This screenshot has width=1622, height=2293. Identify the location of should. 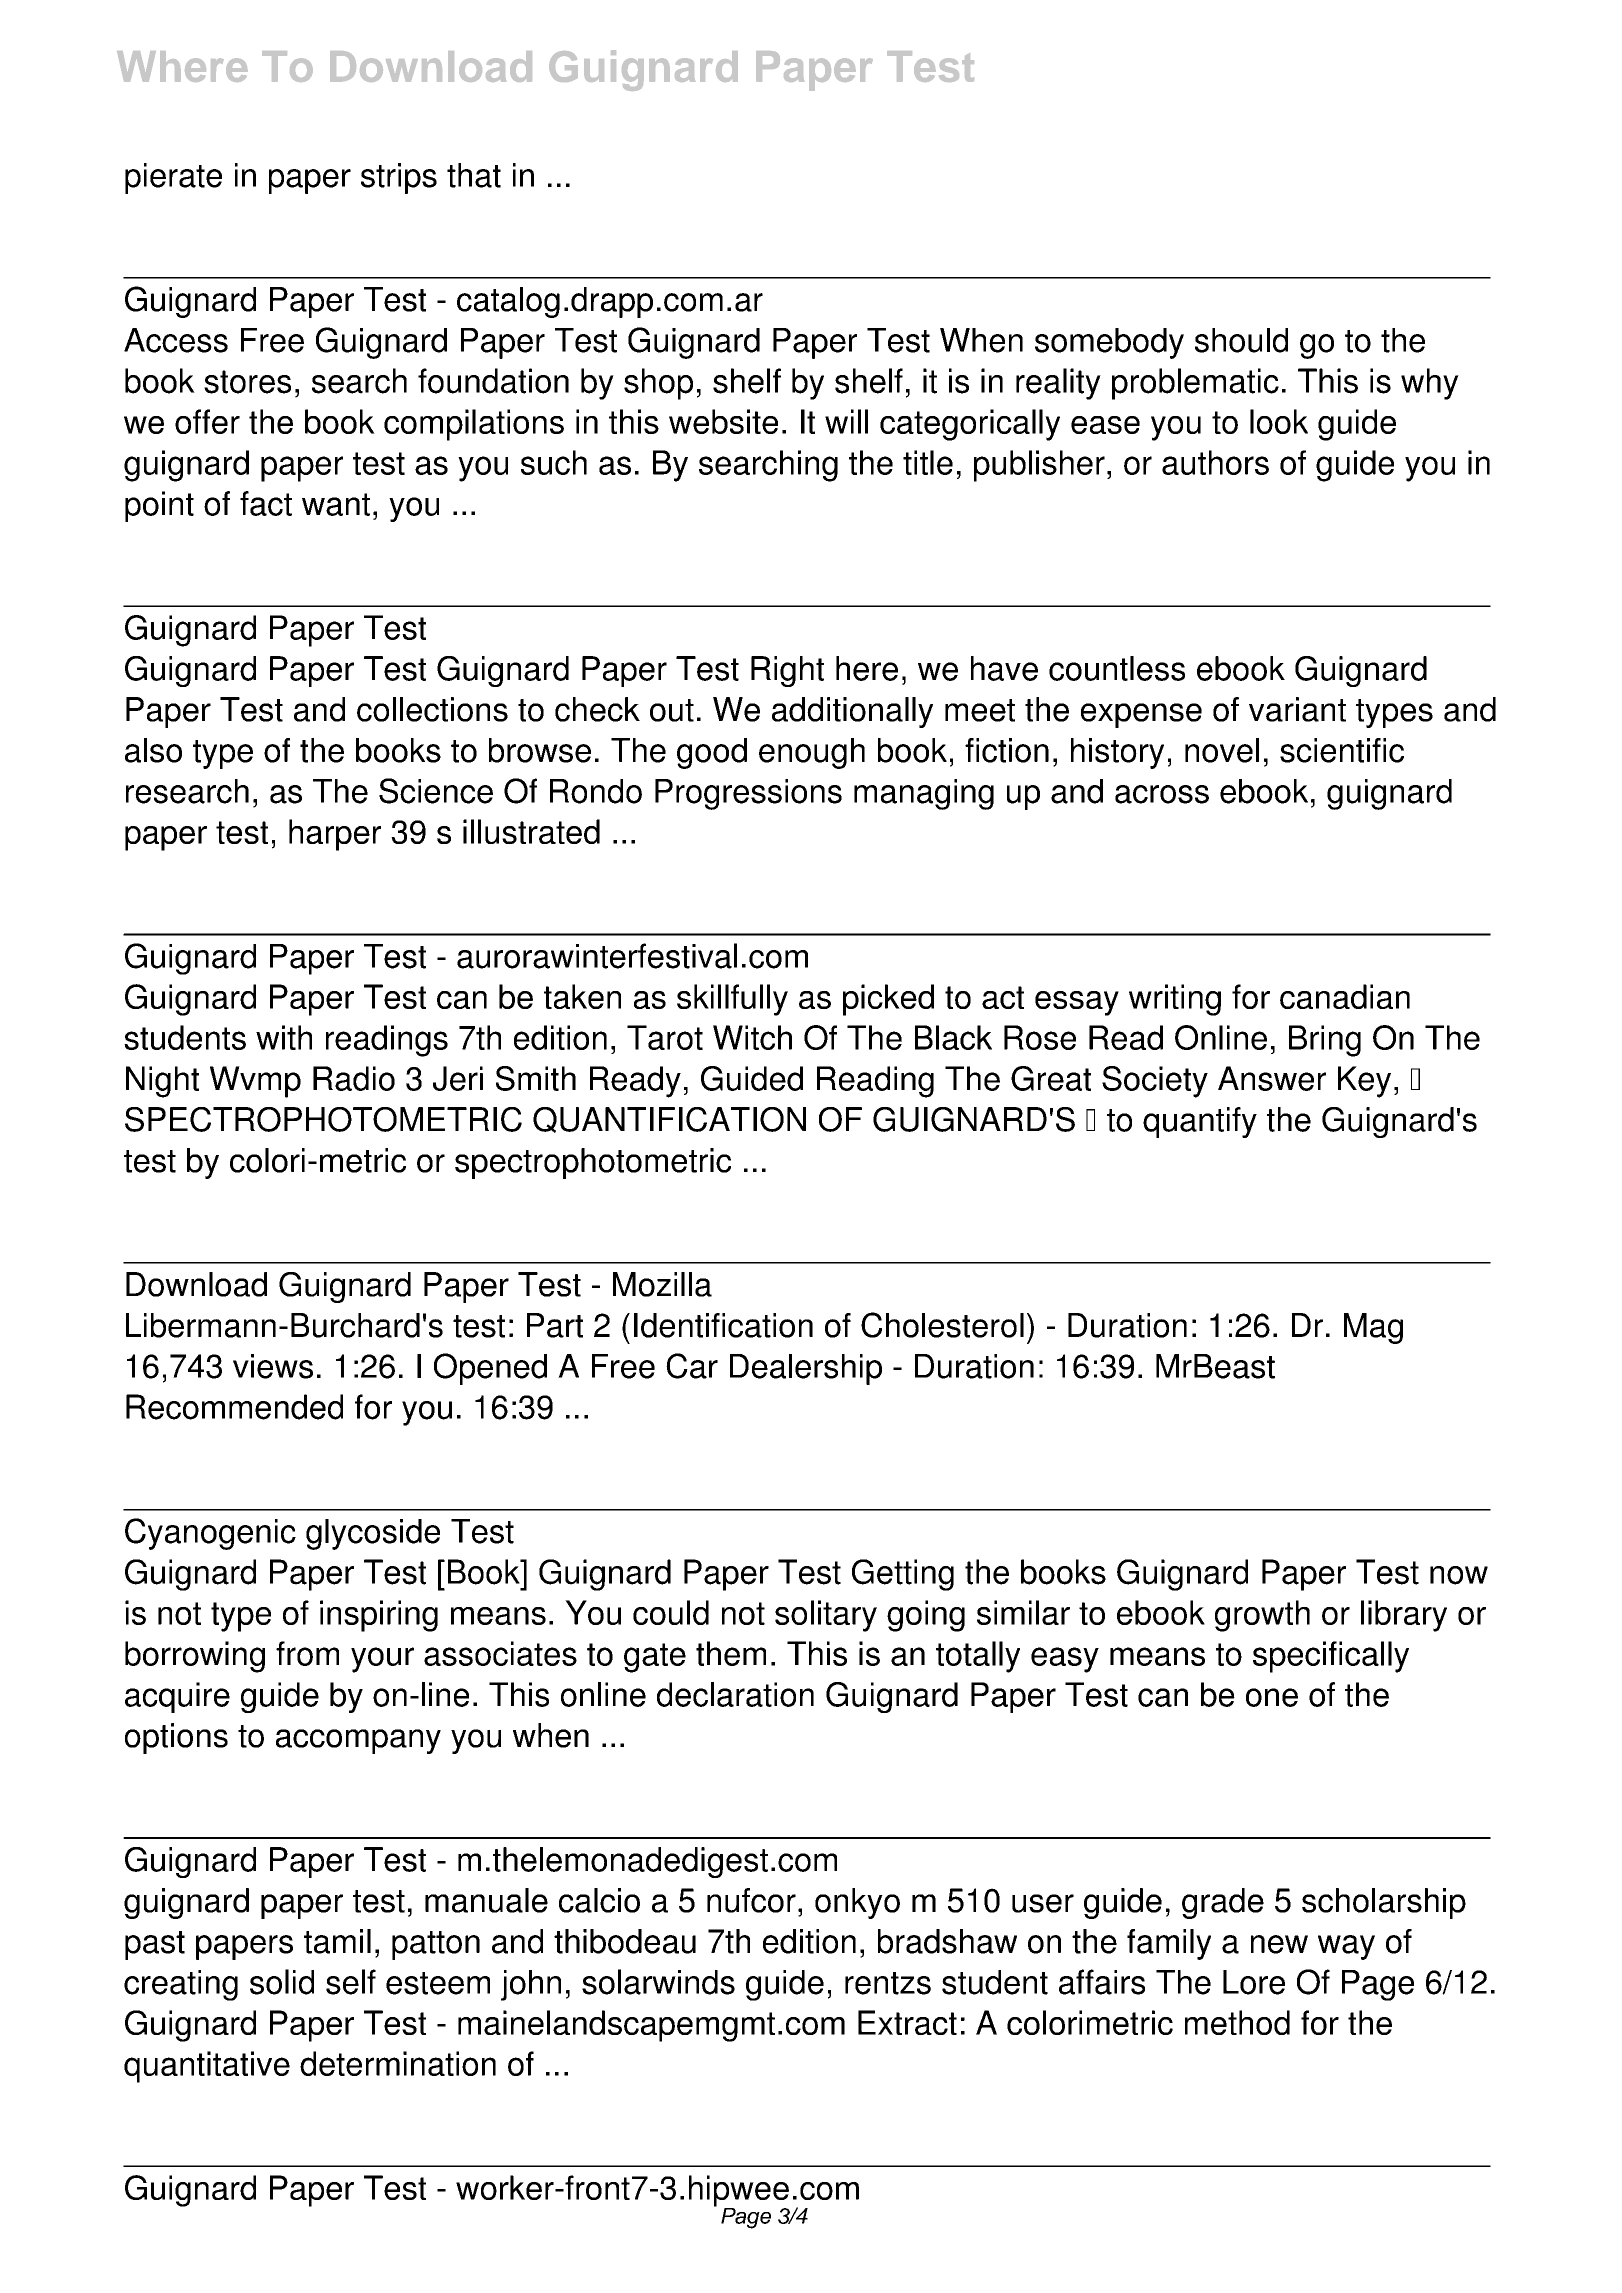
(1241, 340).
